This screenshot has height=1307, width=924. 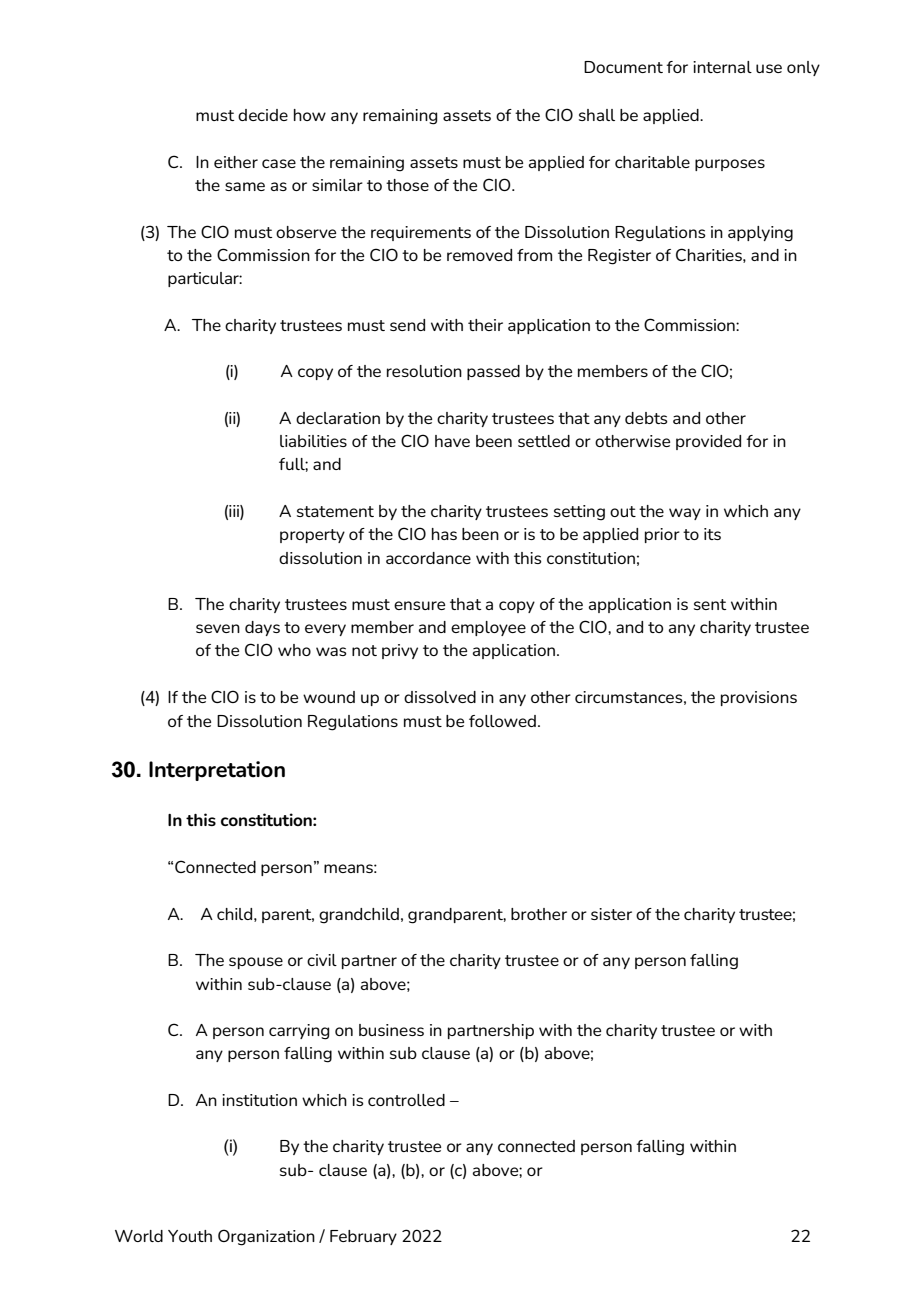 I want to click on liabilities, so click(x=313, y=441).
